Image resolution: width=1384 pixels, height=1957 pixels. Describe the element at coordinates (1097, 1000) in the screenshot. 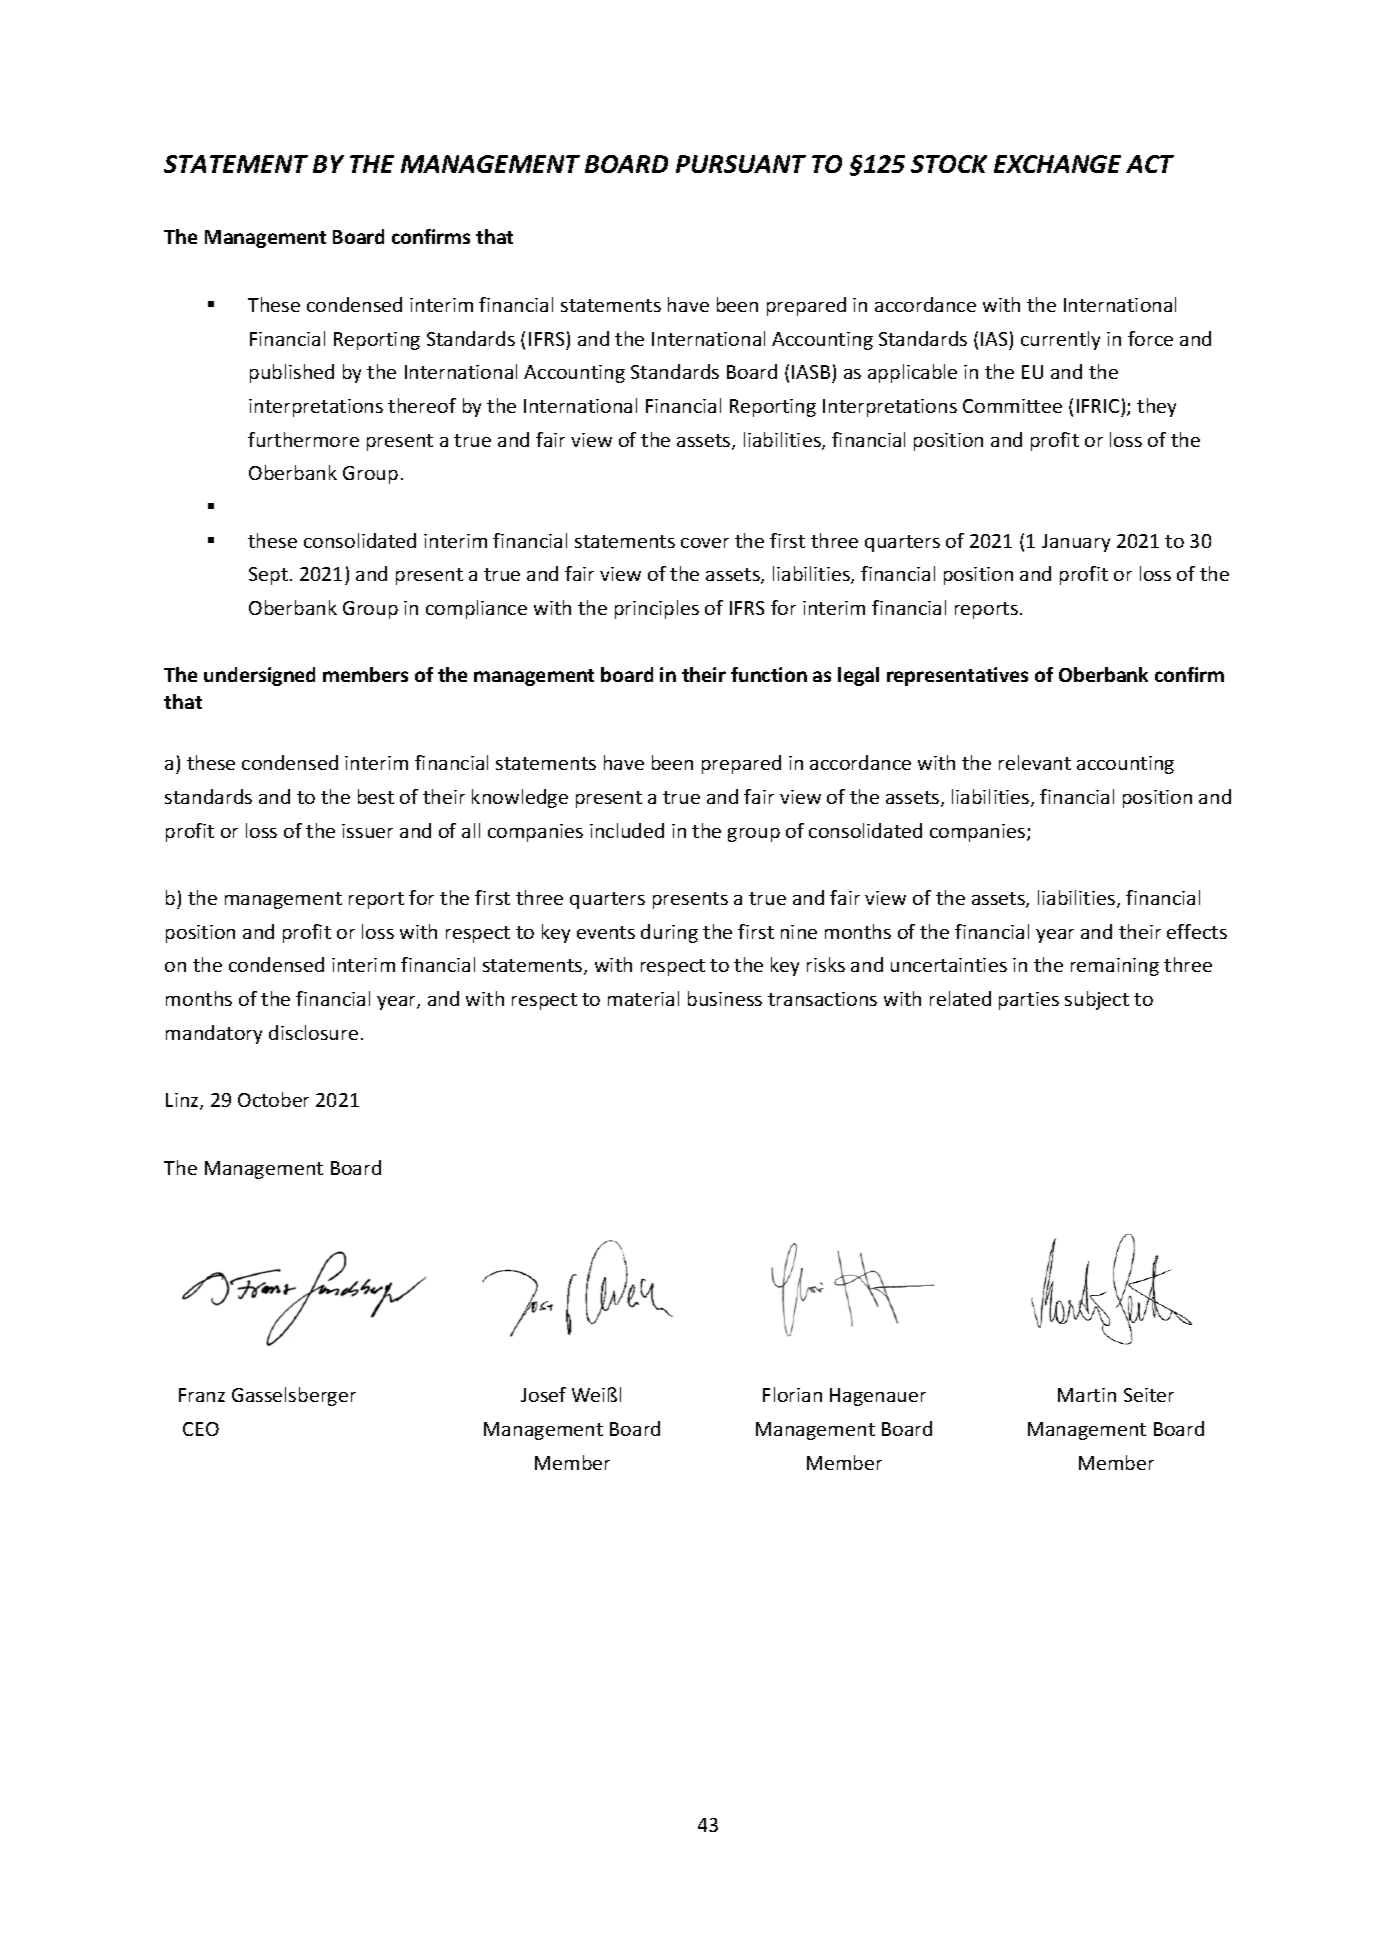

I see `subject` at that location.
